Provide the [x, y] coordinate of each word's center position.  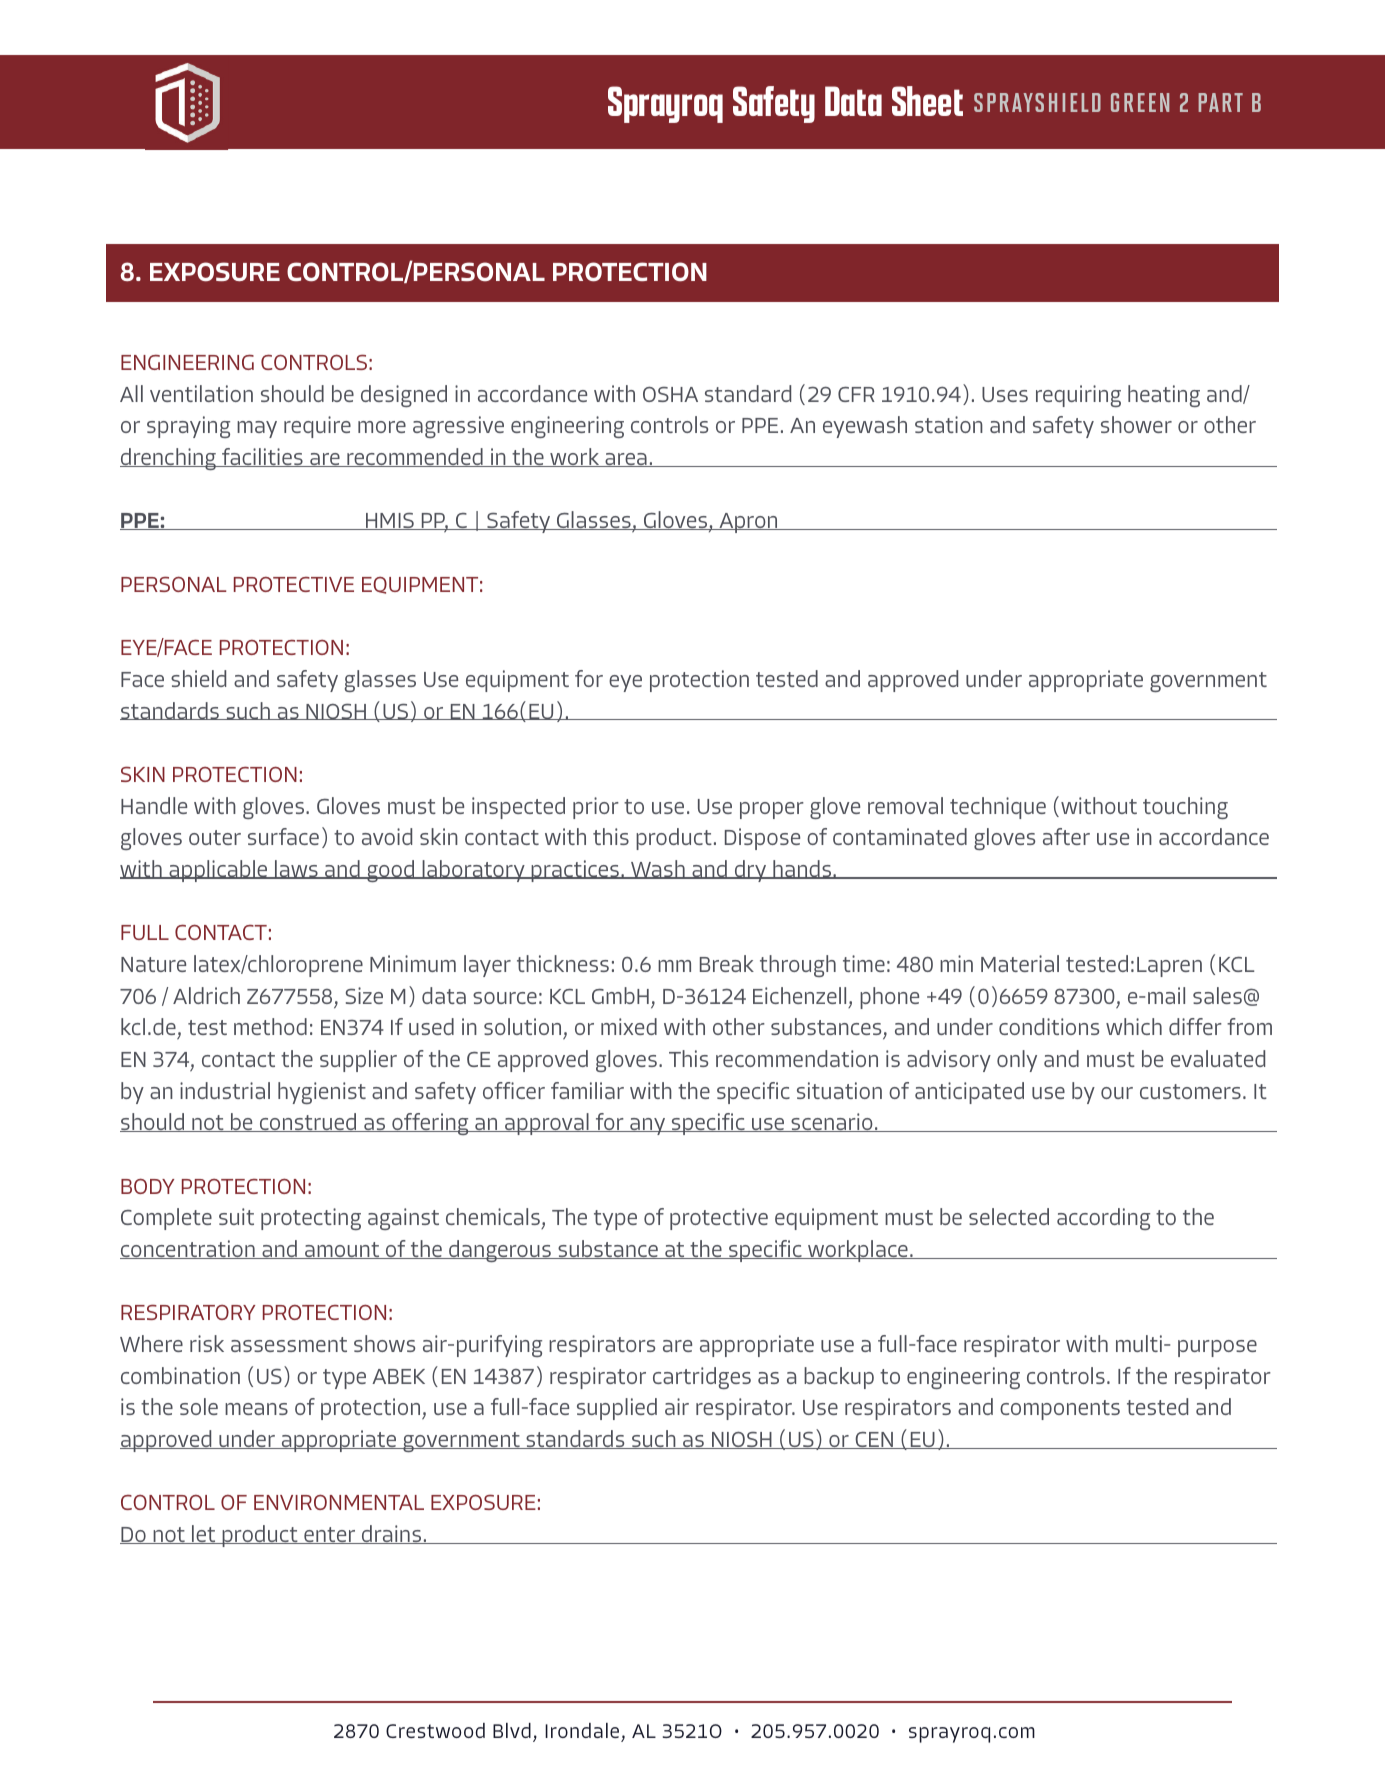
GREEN [1140, 102]
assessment [289, 1344]
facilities [262, 457]
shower [1136, 424]
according [1103, 1219]
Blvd [512, 1730]
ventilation [201, 393]
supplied [617, 1409]
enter [330, 1535]
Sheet [927, 101]
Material [1020, 963]
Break [727, 963]
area [626, 460]
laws [296, 869]
